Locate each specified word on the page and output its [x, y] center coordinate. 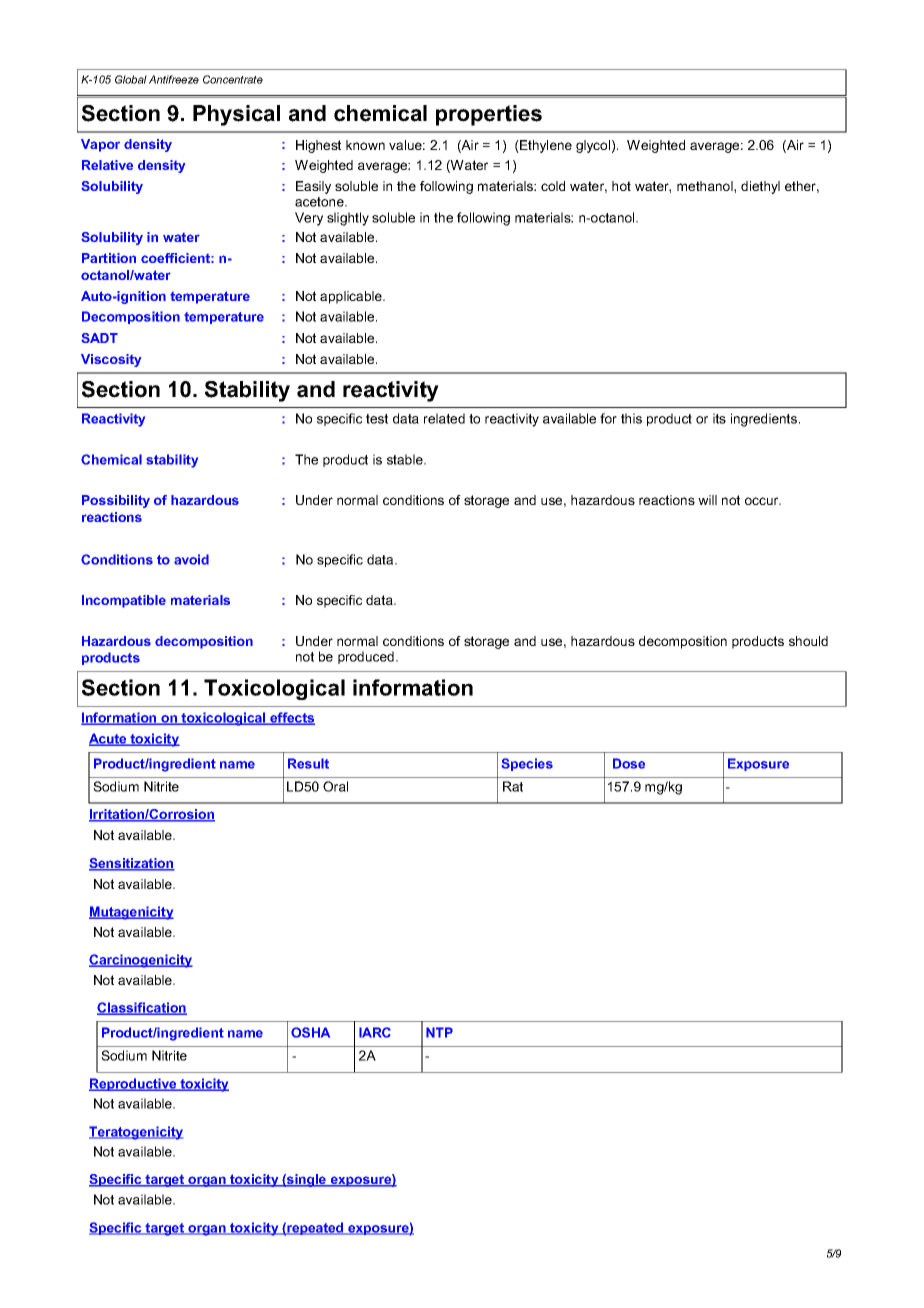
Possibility [116, 501]
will [707, 500]
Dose [629, 763]
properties [489, 115]
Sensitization [132, 864]
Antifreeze [174, 79]
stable [406, 459]
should [808, 641]
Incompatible [124, 601]
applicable [352, 297]
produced [367, 657]
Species [527, 764]
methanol [706, 186]
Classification [142, 1008]
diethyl [760, 187]
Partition [109, 258]
